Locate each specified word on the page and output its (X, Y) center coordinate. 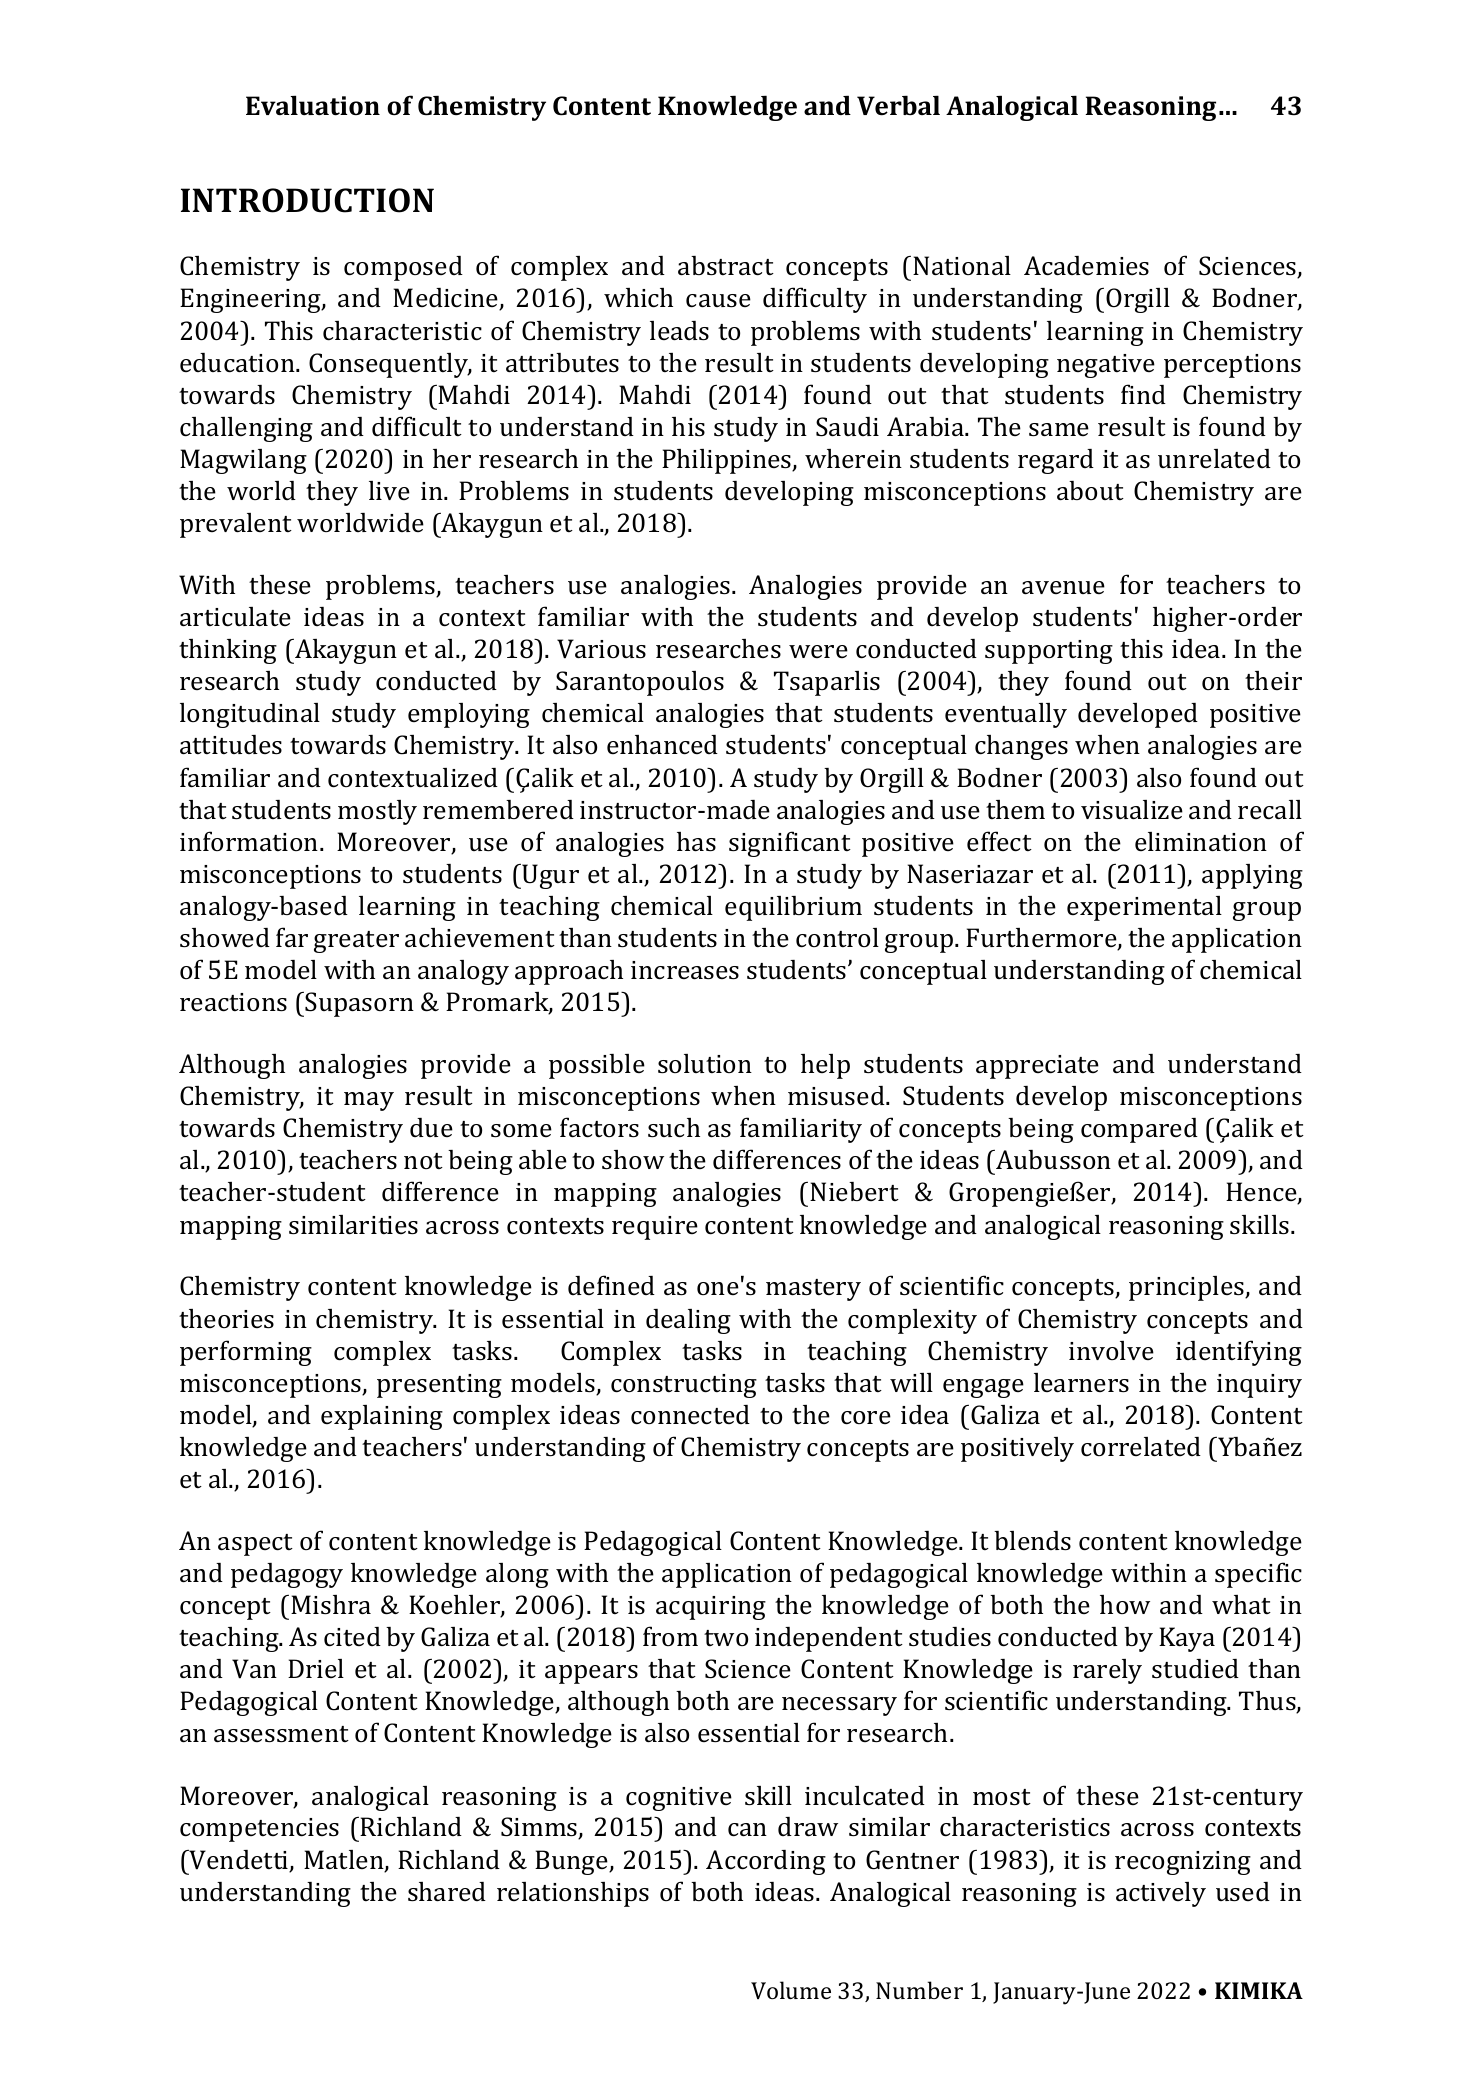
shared (447, 1892)
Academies (1086, 266)
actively (1161, 1894)
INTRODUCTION (307, 200)
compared (1139, 1130)
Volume (791, 1990)
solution (705, 1064)
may (369, 1101)
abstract (726, 266)
